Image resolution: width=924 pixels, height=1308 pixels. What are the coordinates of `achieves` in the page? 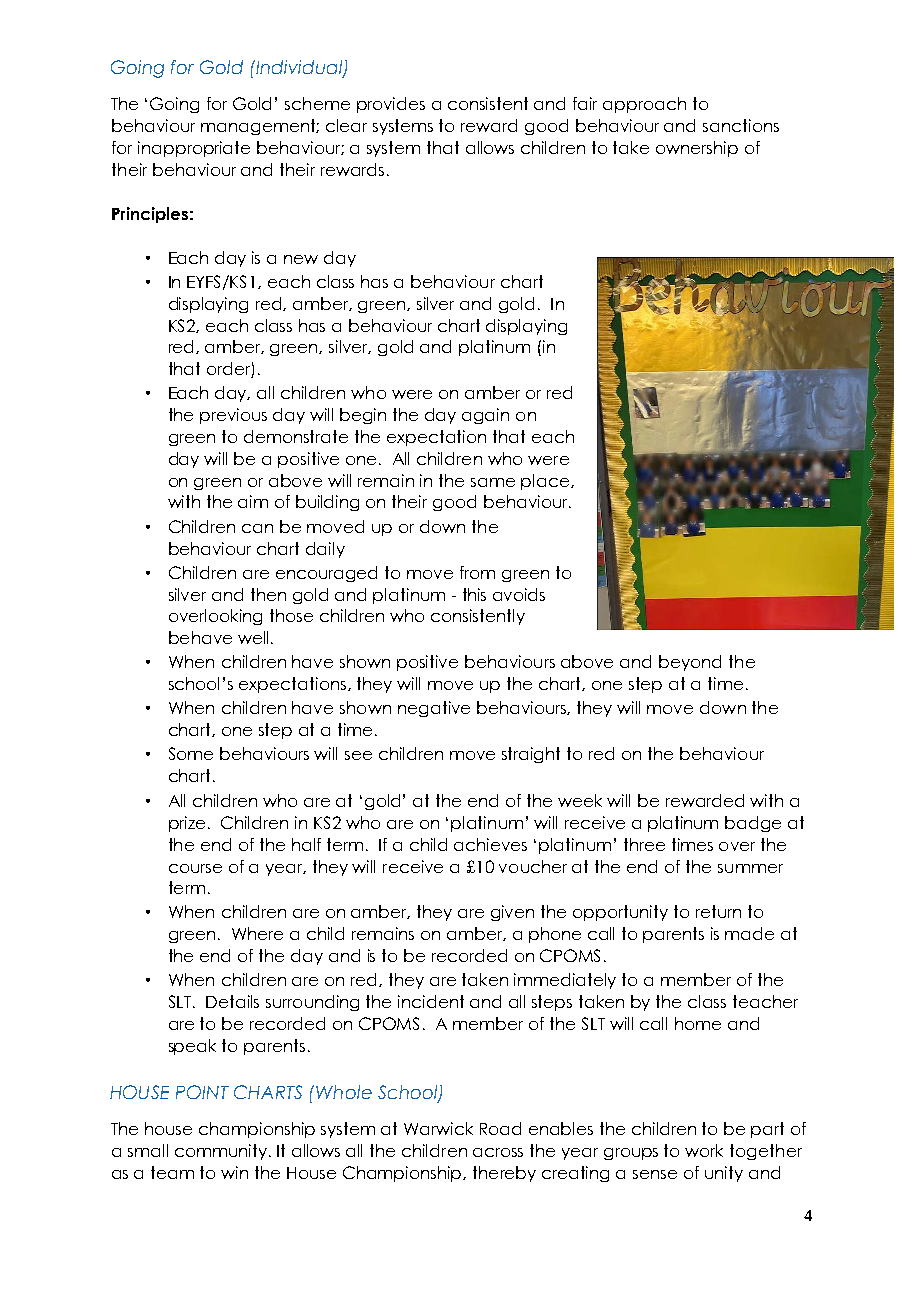 It's located at (490, 844).
